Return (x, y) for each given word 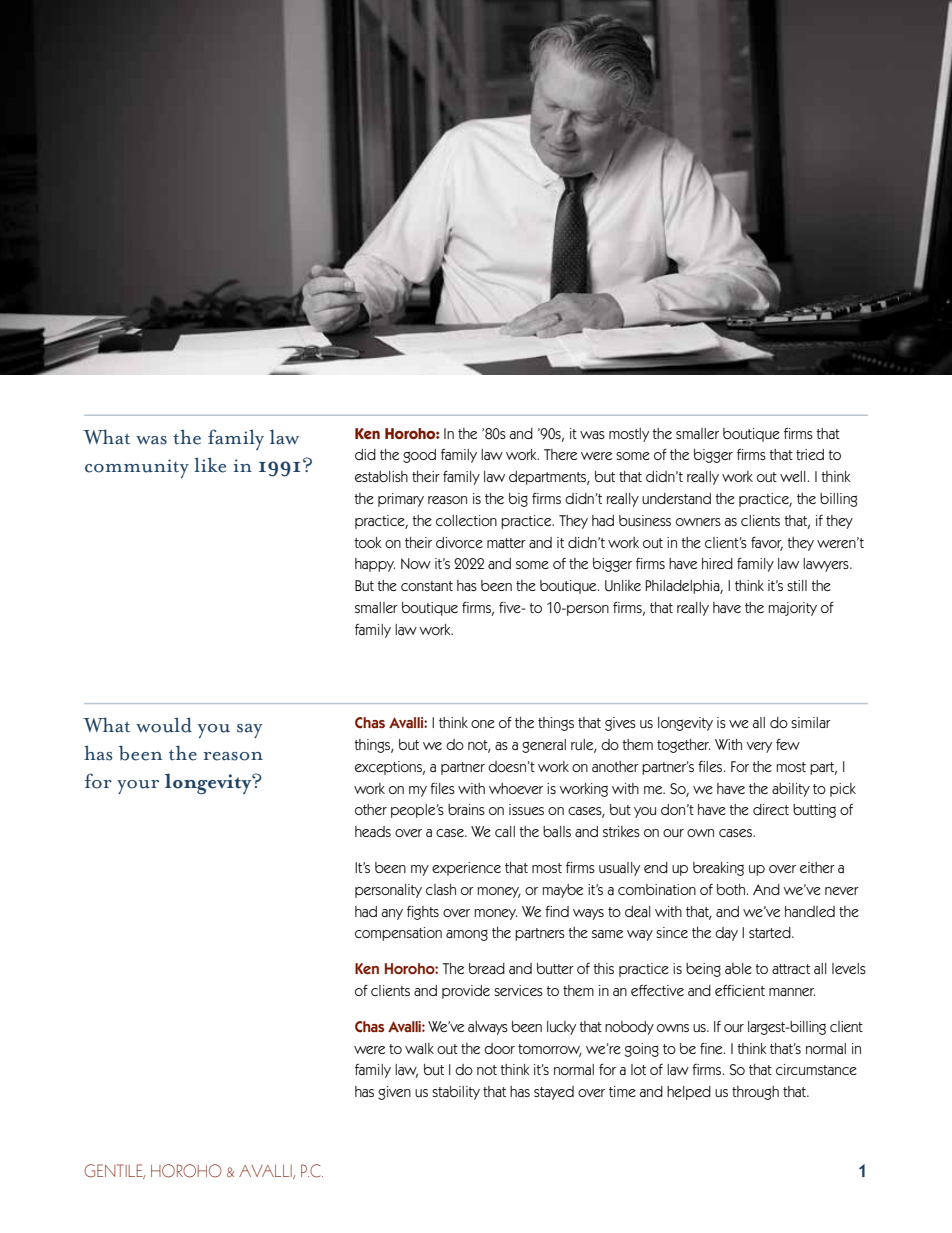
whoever (516, 788)
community (137, 468)
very (759, 747)
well (792, 476)
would (164, 725)
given (394, 1093)
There (560, 454)
